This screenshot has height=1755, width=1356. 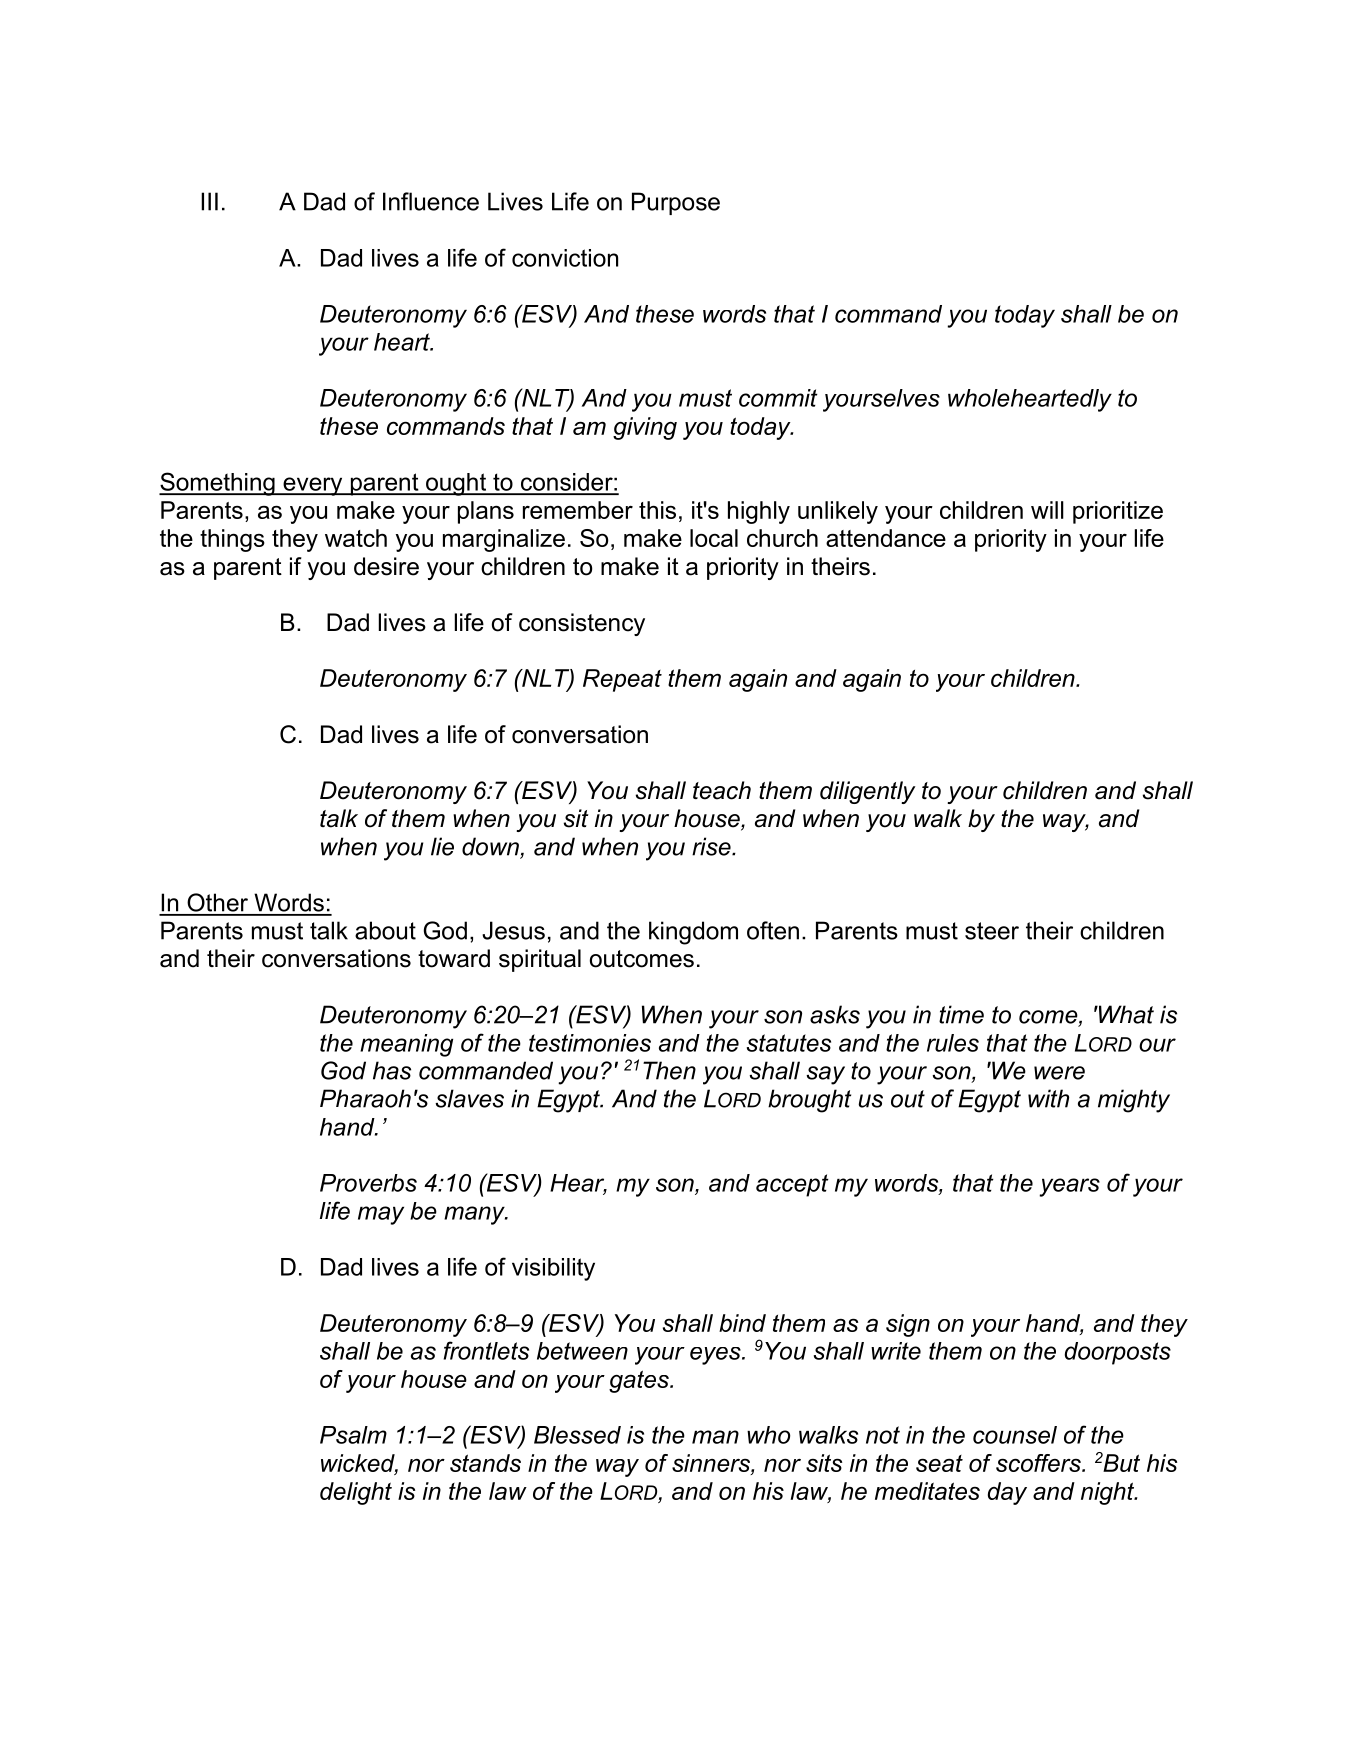 I want to click on Psalm, so click(x=353, y=1435).
